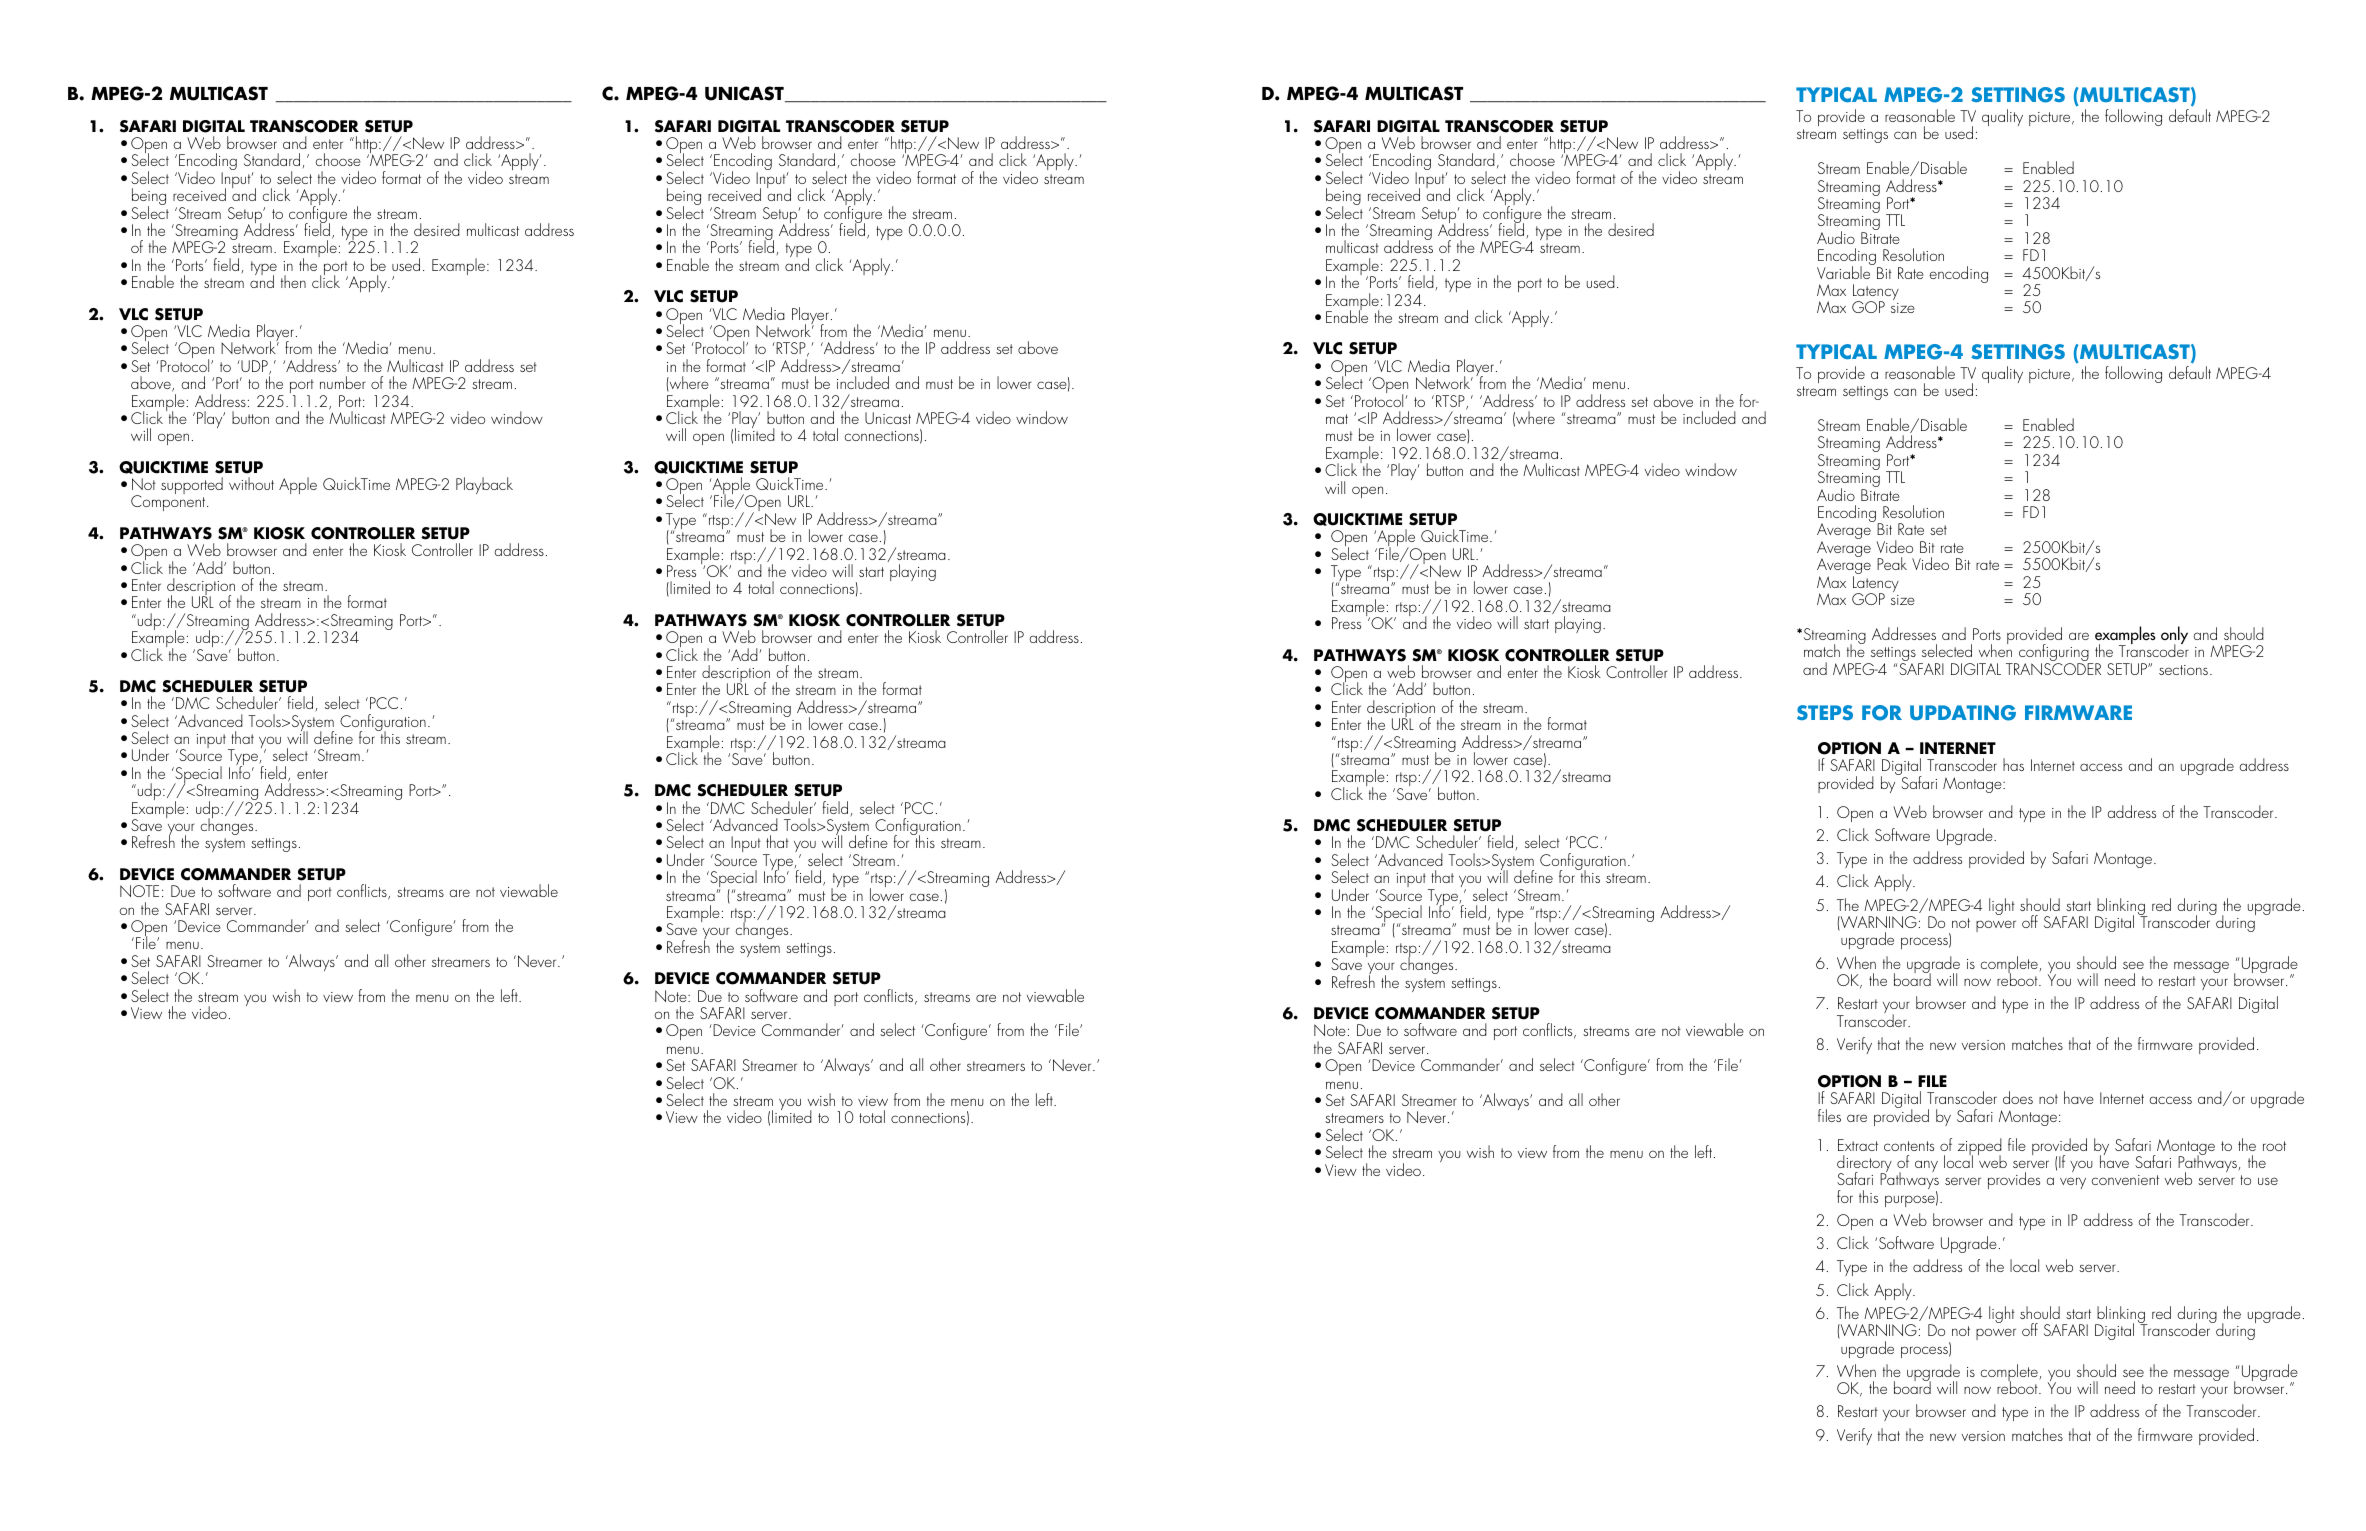  I want to click on Steps, so click(1825, 712).
